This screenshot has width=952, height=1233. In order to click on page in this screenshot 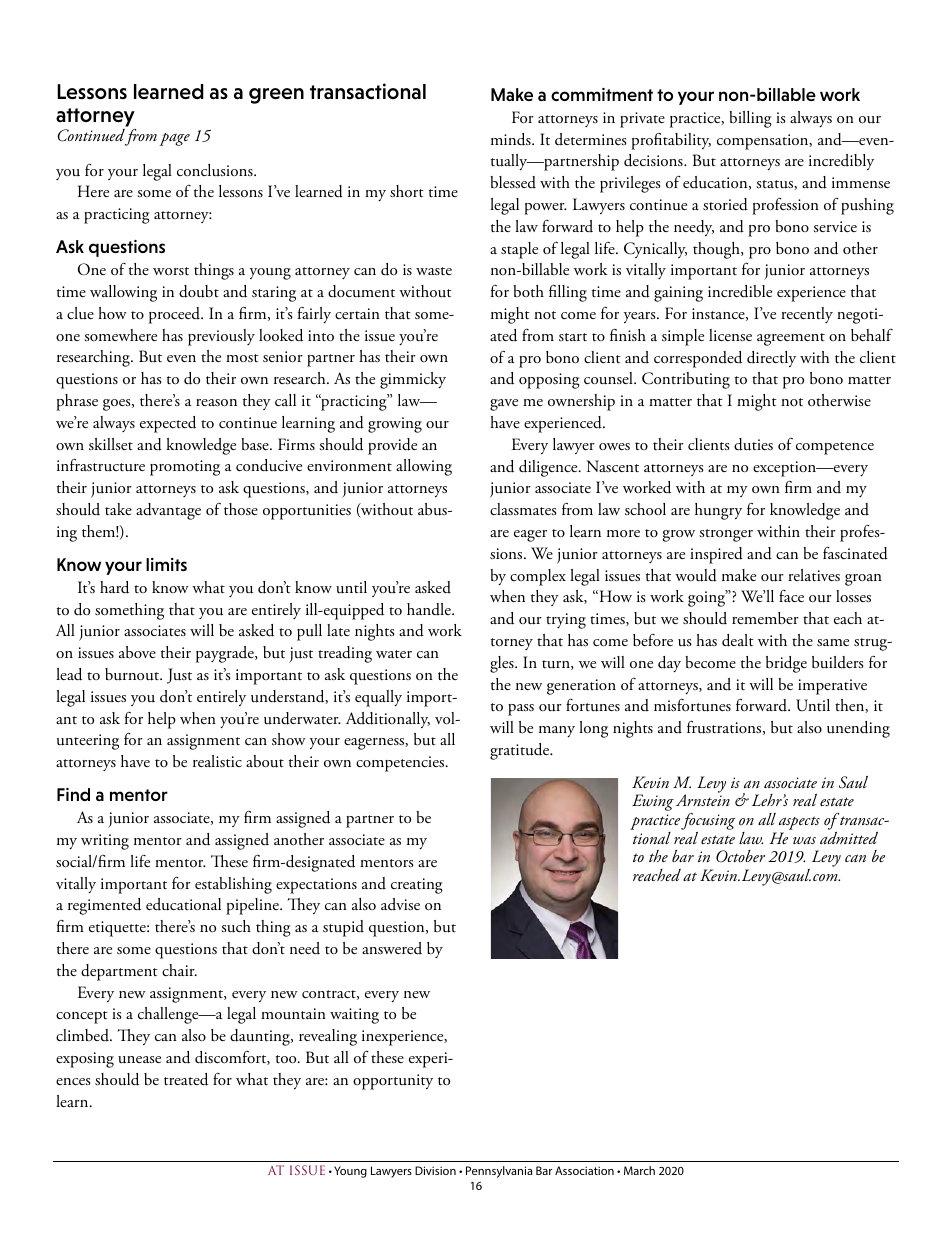, I will do `click(174, 139)`.
